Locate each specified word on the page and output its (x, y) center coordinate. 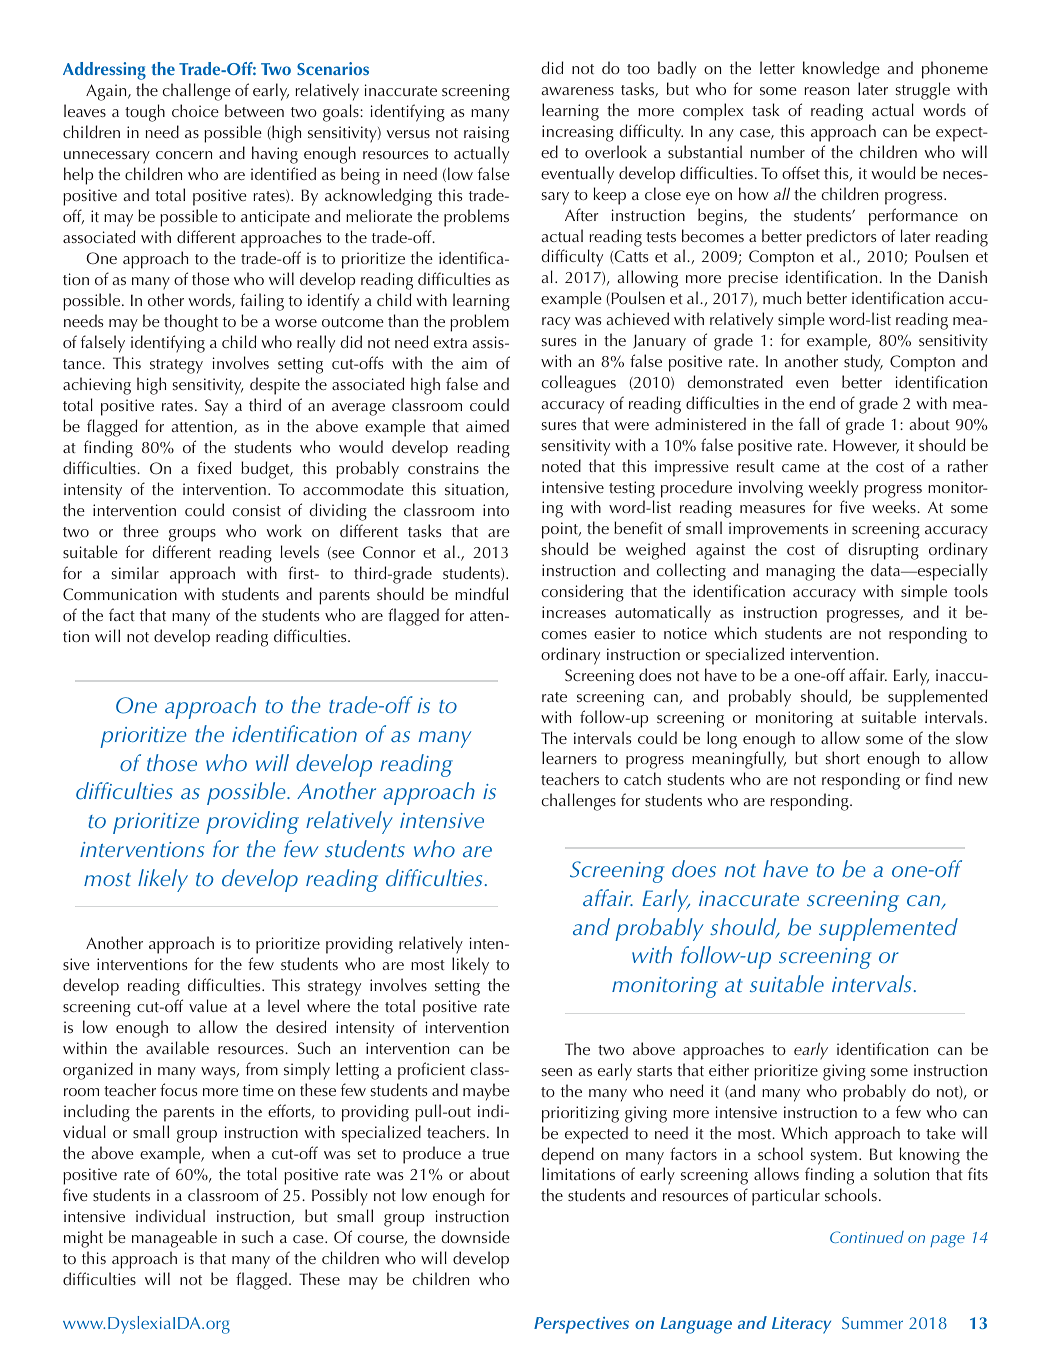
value (208, 1005)
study (863, 363)
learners (569, 757)
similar (135, 572)
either (729, 1069)
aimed (487, 425)
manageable (174, 1239)
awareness (577, 91)
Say (216, 407)
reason (827, 91)
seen (557, 1072)
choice (195, 110)
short (843, 757)
